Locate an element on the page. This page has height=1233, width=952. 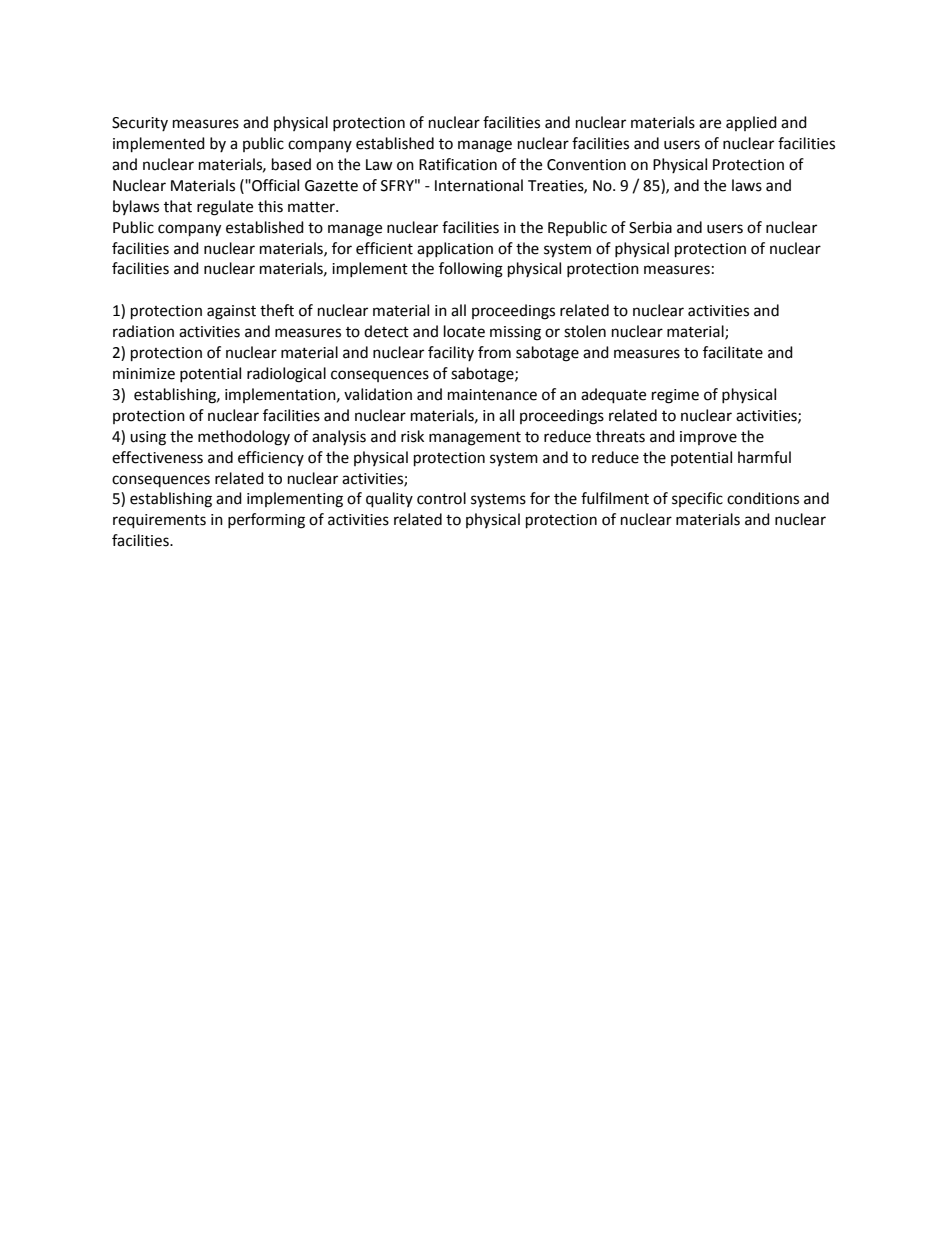
Ratification is located at coordinates (458, 164).
